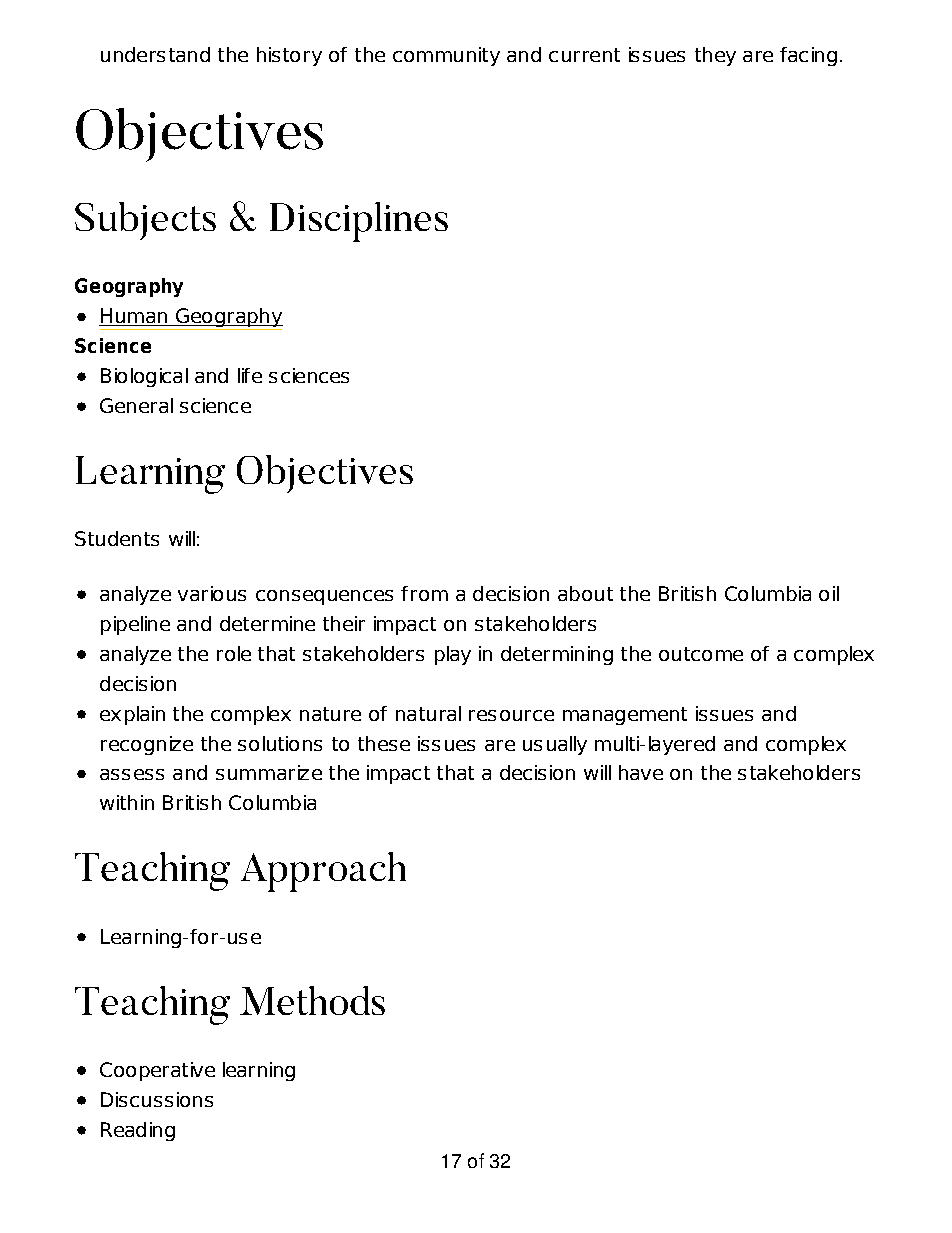 This screenshot has width=952, height=1233. I want to click on life, so click(250, 375).
